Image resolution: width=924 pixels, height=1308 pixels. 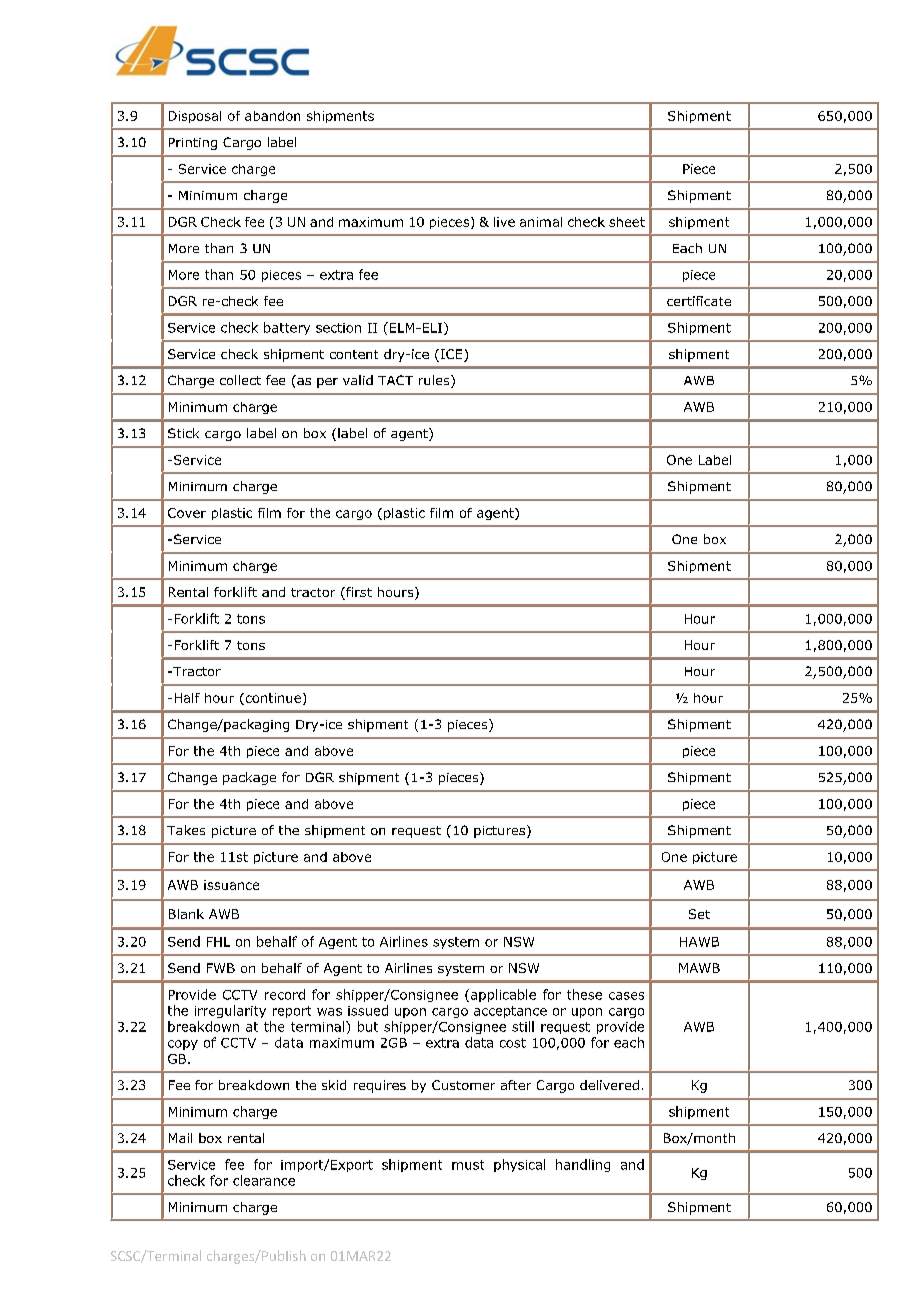 I want to click on abandon, so click(x=272, y=116).
